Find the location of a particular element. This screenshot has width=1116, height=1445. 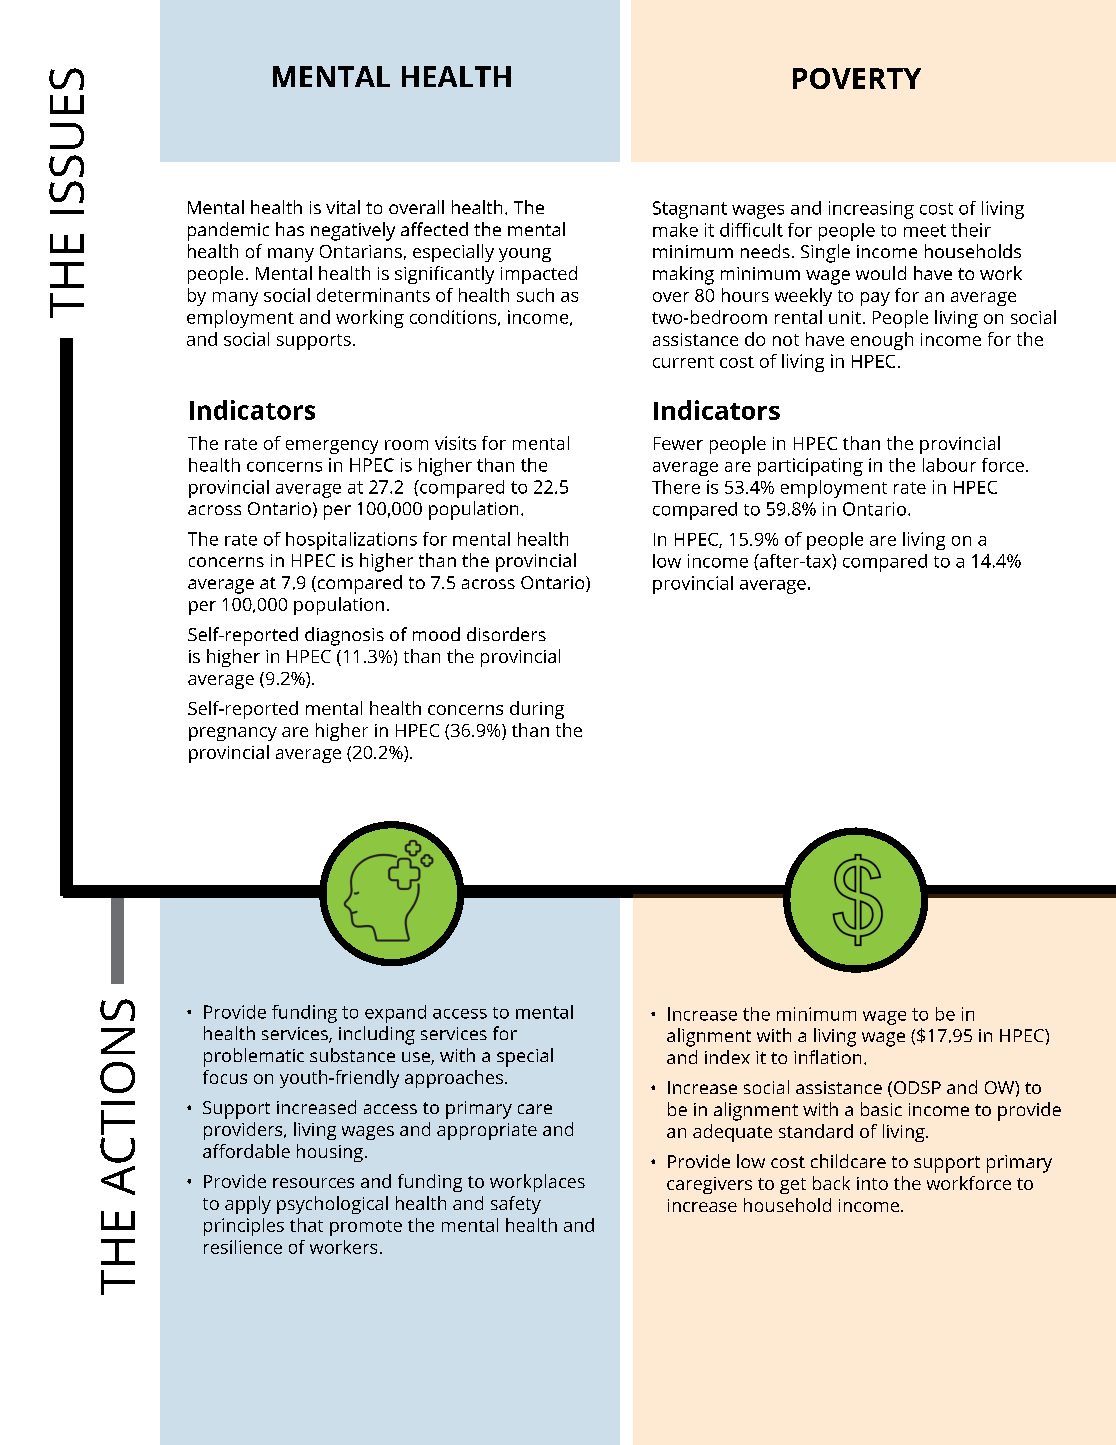

young is located at coordinates (525, 255).
